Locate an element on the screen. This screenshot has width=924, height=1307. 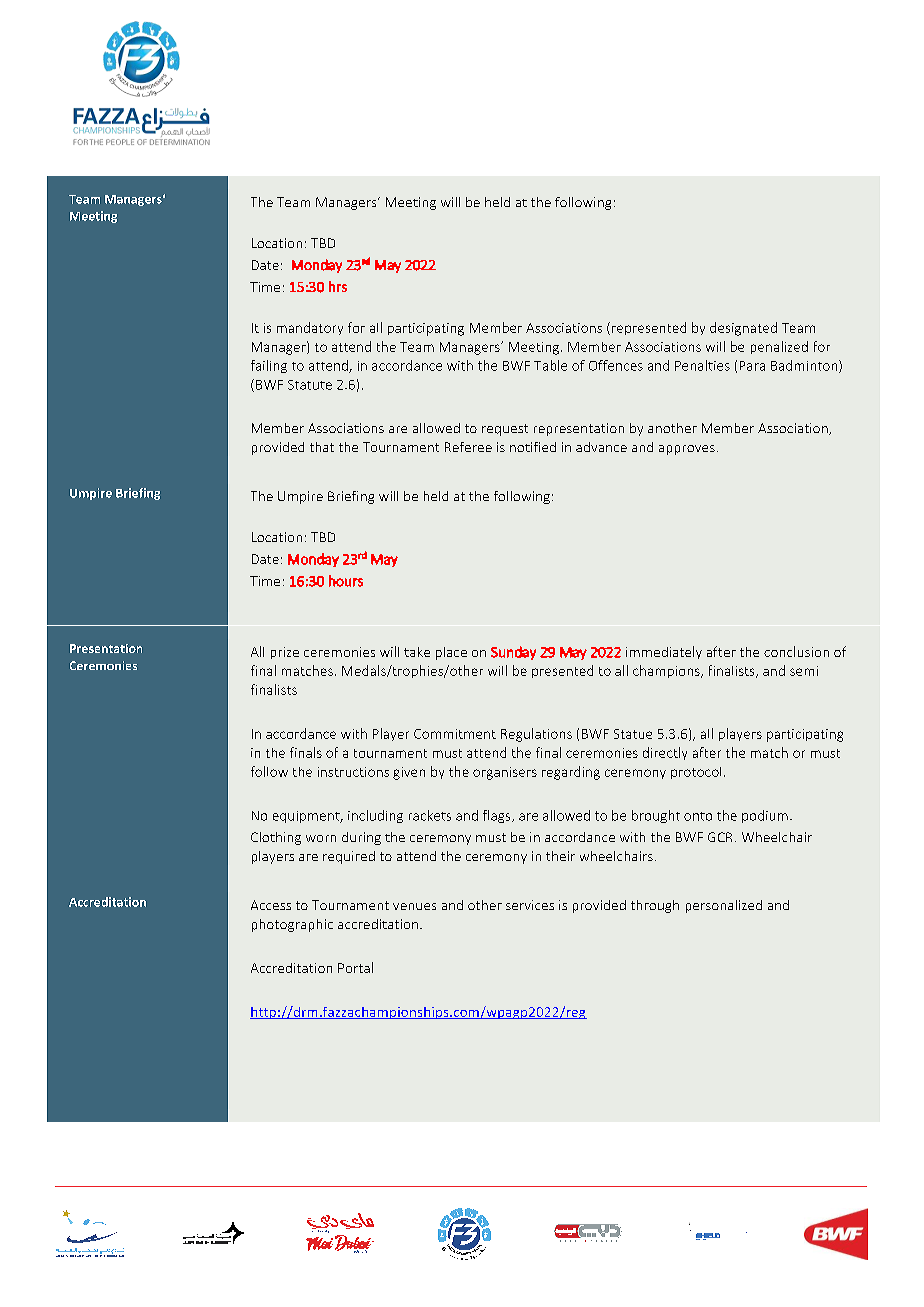
Table is located at coordinates (550, 365).
